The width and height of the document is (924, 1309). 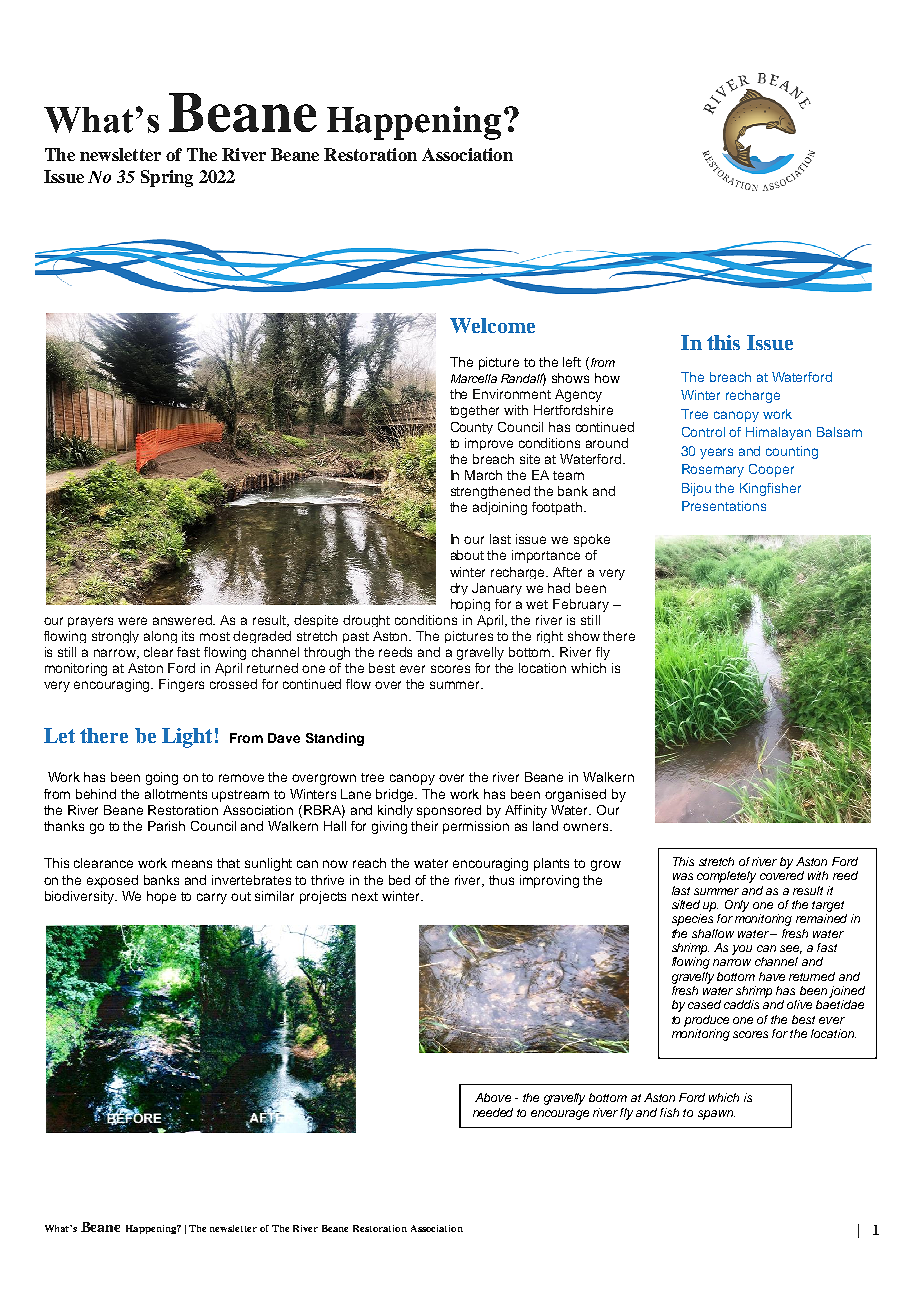 I want to click on Spring, so click(x=167, y=178).
